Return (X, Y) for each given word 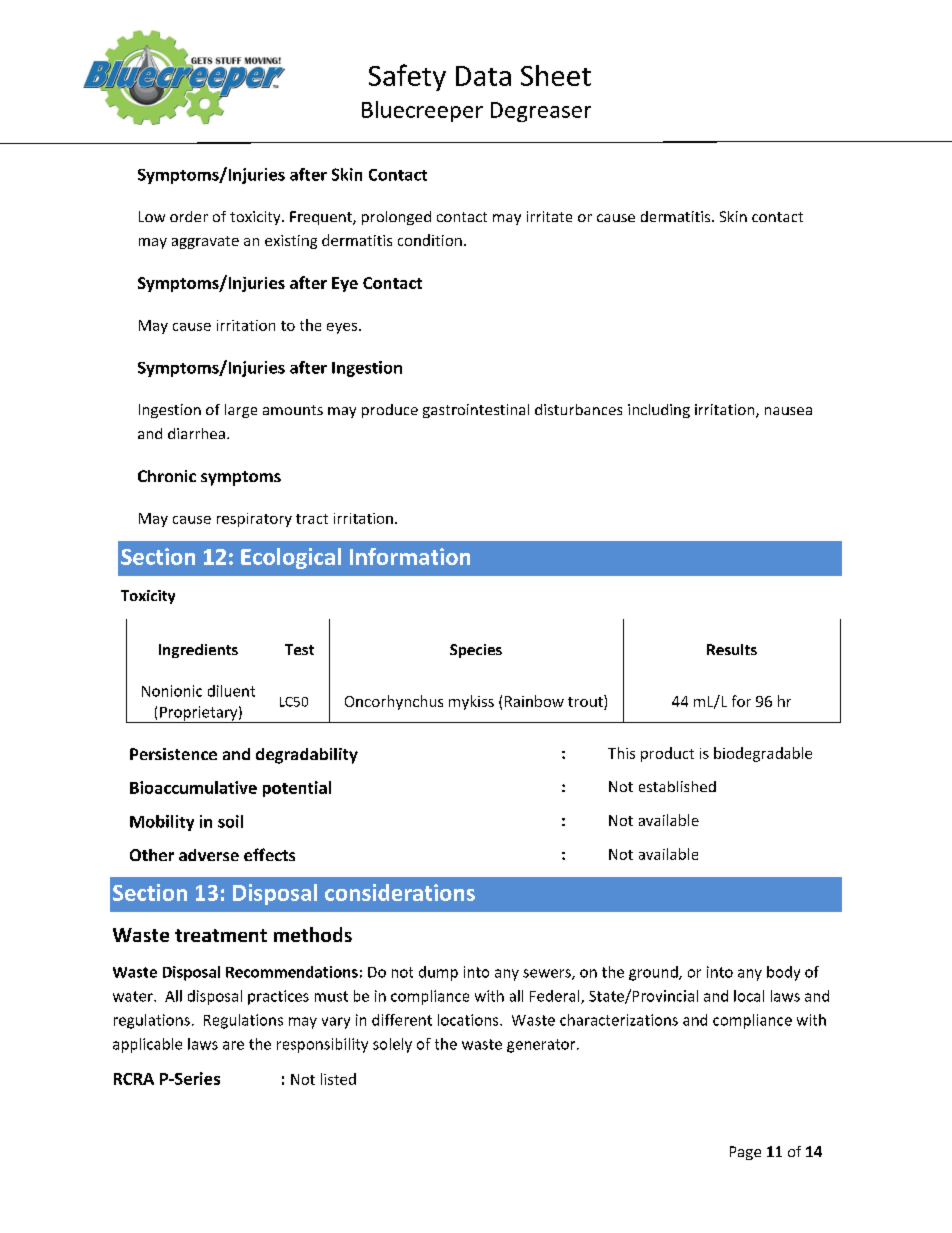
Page (745, 1153)
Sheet (556, 75)
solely (392, 1045)
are (233, 1045)
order (189, 216)
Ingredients (198, 651)
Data (483, 76)
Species (476, 651)
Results (732, 649)
